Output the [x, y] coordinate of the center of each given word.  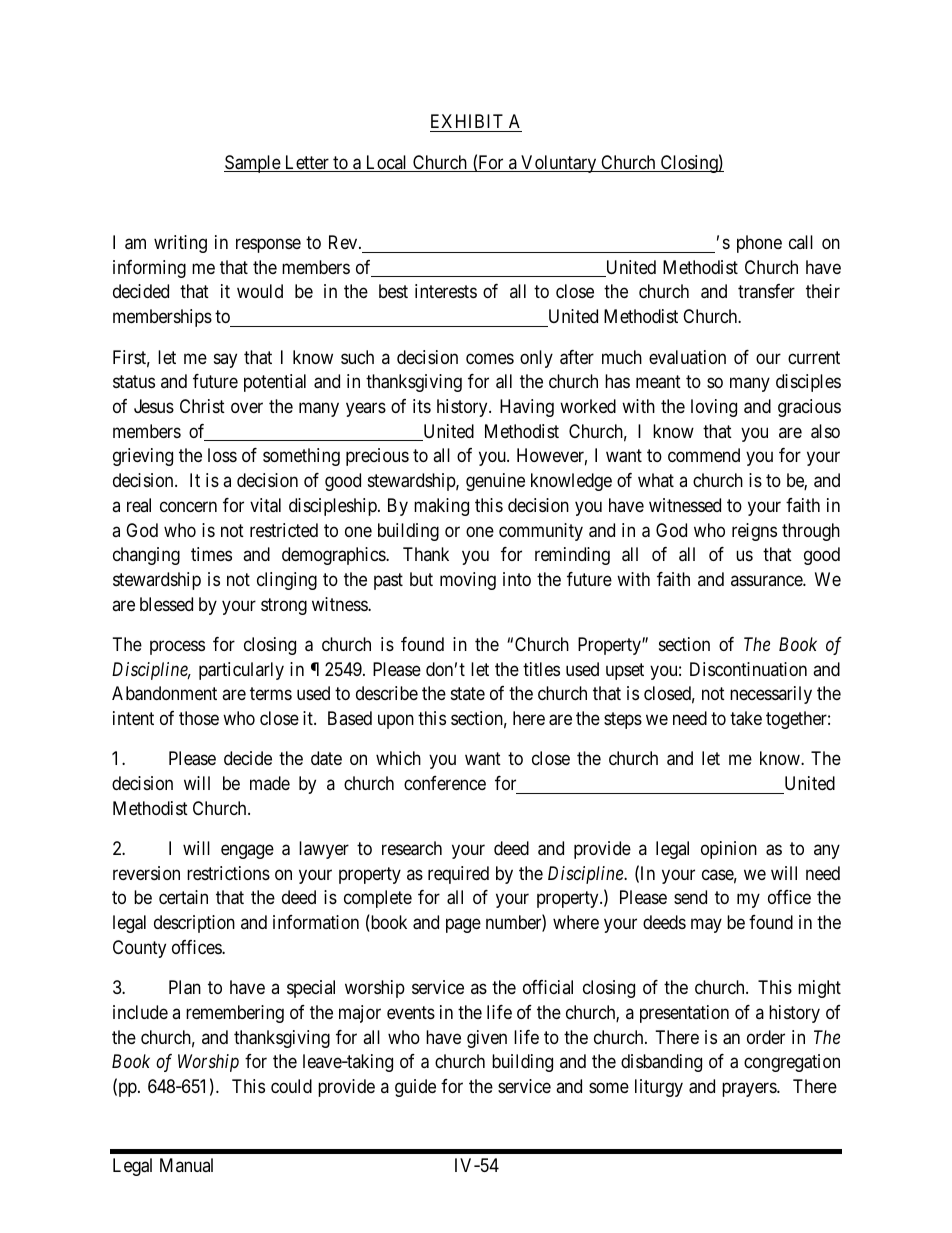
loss [222, 455]
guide [415, 1088]
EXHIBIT [467, 121]
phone [759, 244]
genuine [495, 482]
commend [704, 455]
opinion [729, 850]
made [270, 783]
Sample [253, 164]
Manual [186, 1165]
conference [445, 783]
